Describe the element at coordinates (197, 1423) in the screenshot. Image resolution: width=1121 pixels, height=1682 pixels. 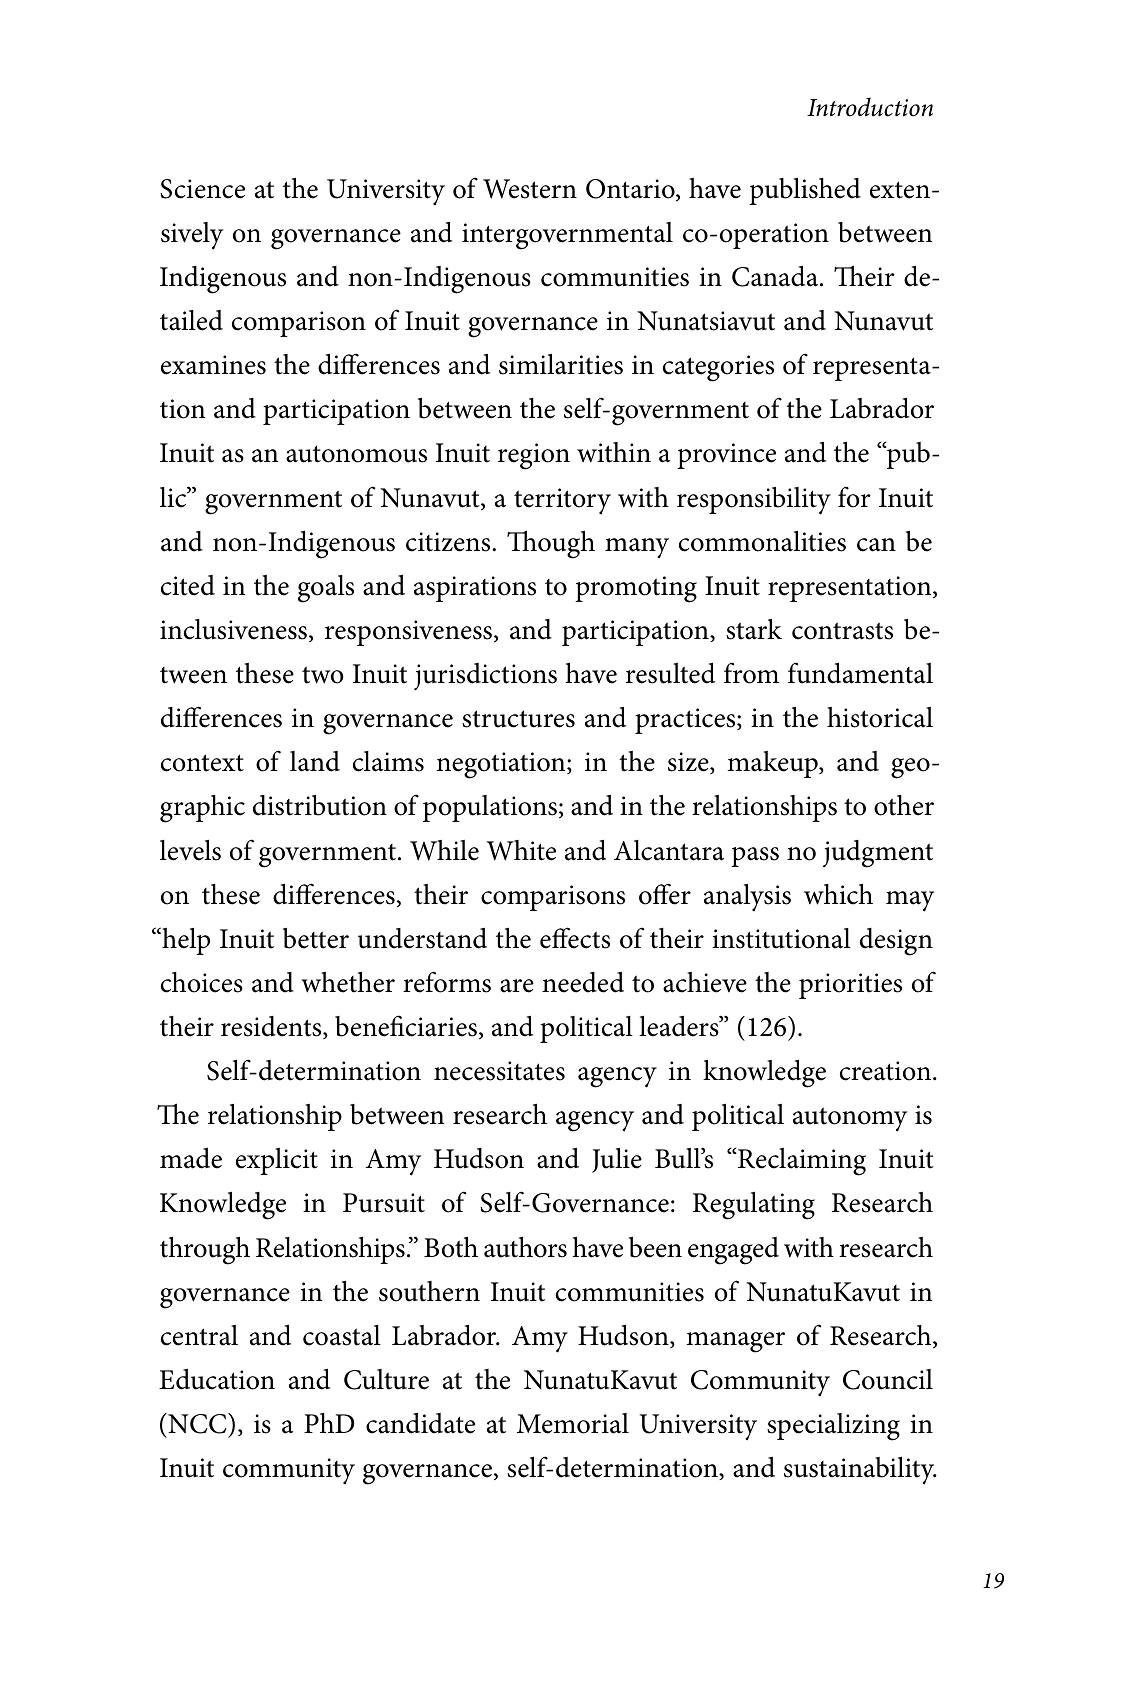
I see `NCC` at that location.
